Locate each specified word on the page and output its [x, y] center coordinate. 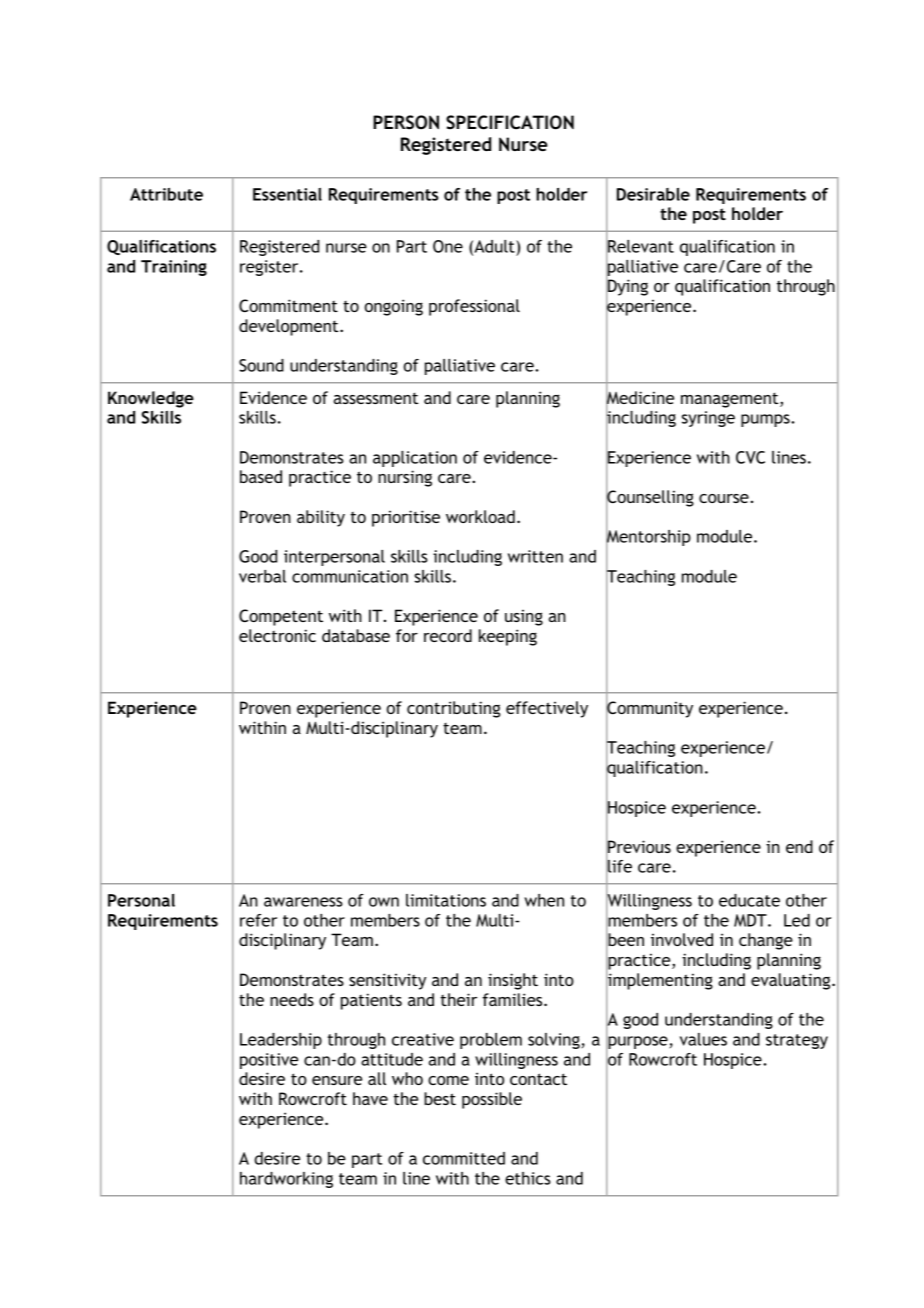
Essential [287, 194]
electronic [277, 635]
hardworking [286, 1180]
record [448, 635]
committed [464, 1158]
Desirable [653, 194]
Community [649, 709]
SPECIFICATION [510, 122]
